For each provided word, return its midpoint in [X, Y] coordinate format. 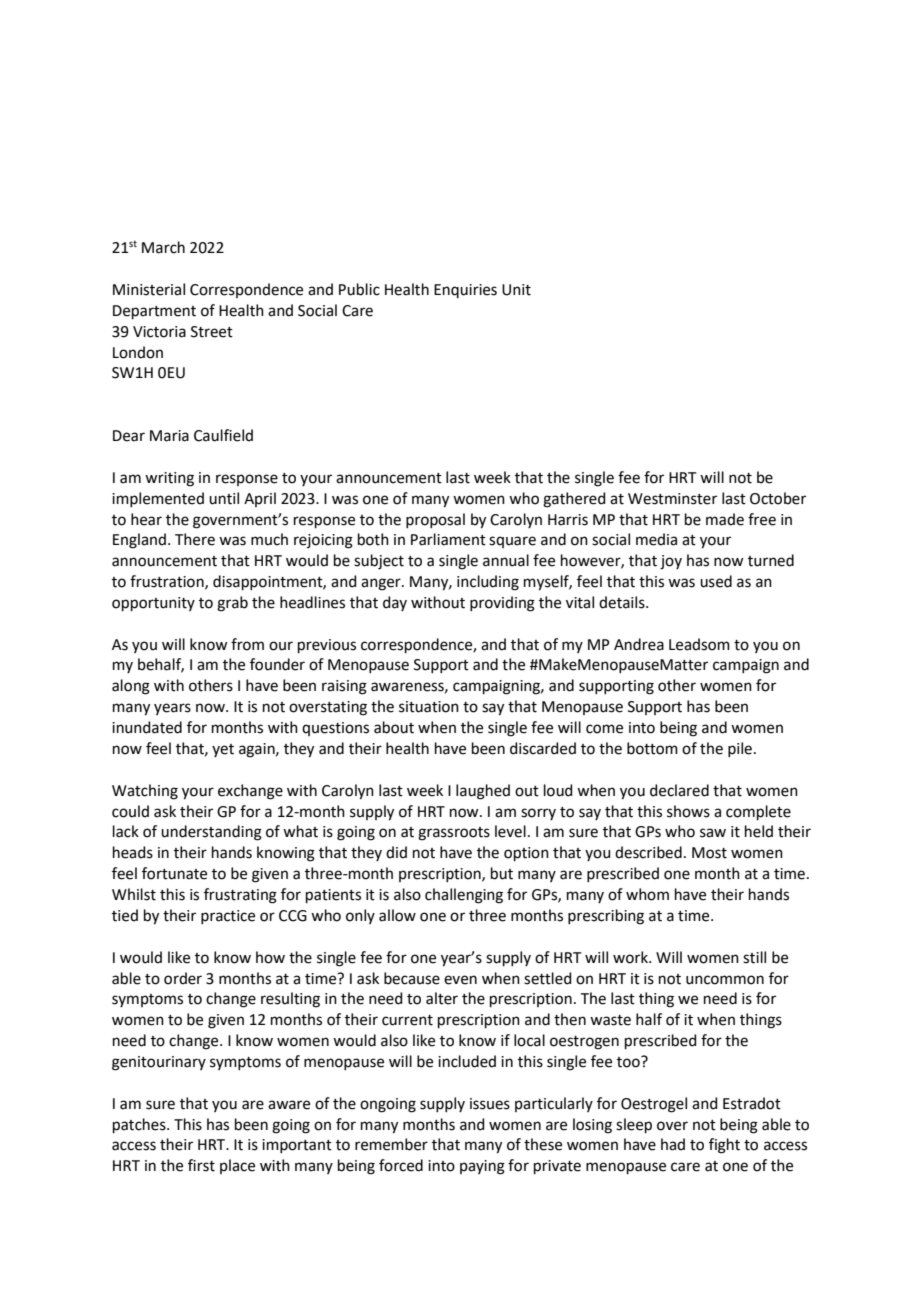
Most [709, 853]
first [201, 1165]
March [163, 247]
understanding [211, 833]
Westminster [672, 499]
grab [232, 604]
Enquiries [465, 291]
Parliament [448, 539]
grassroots [454, 834]
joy [671, 562]
